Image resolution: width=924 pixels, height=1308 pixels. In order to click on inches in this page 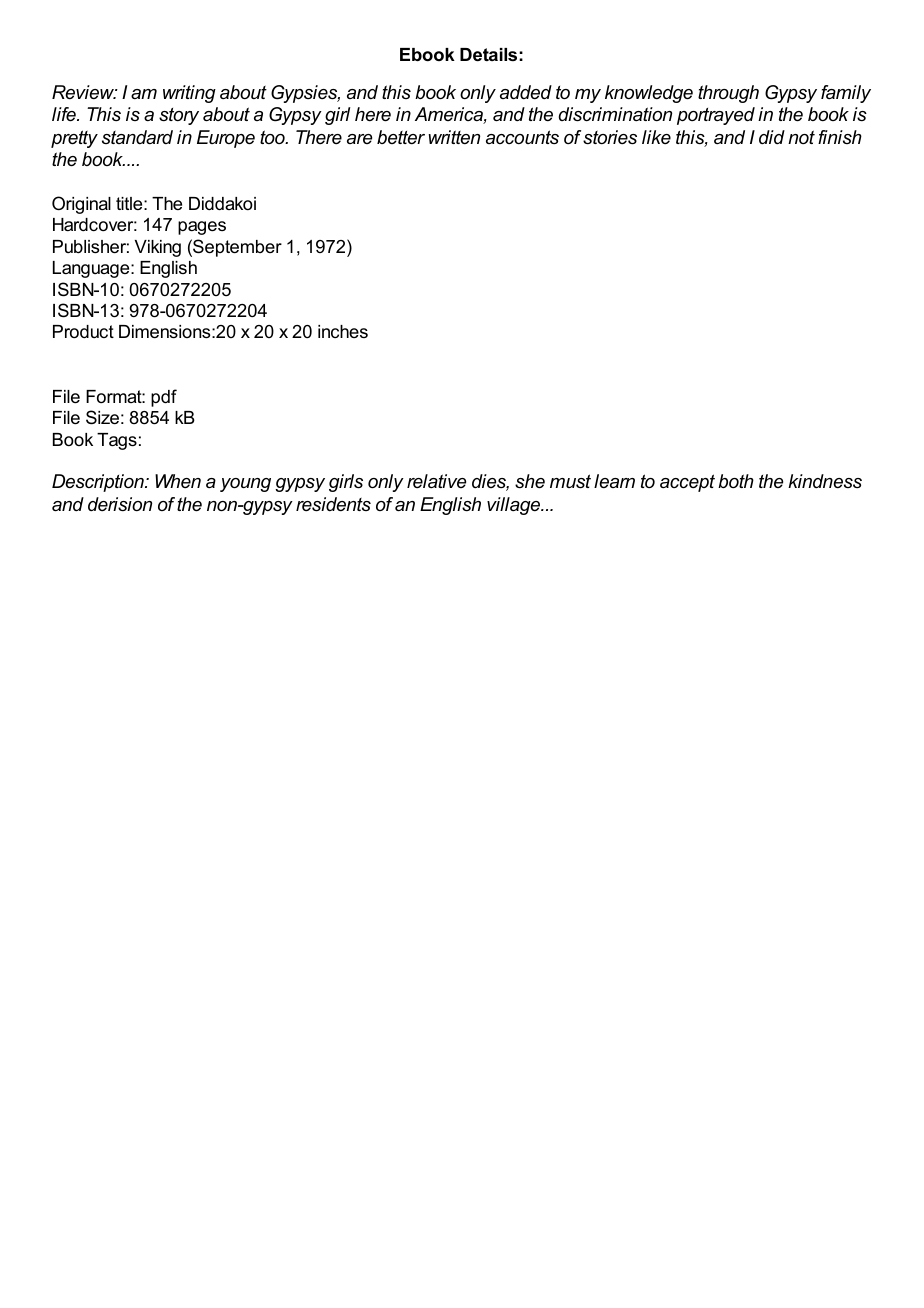, I will do `click(343, 331)`.
